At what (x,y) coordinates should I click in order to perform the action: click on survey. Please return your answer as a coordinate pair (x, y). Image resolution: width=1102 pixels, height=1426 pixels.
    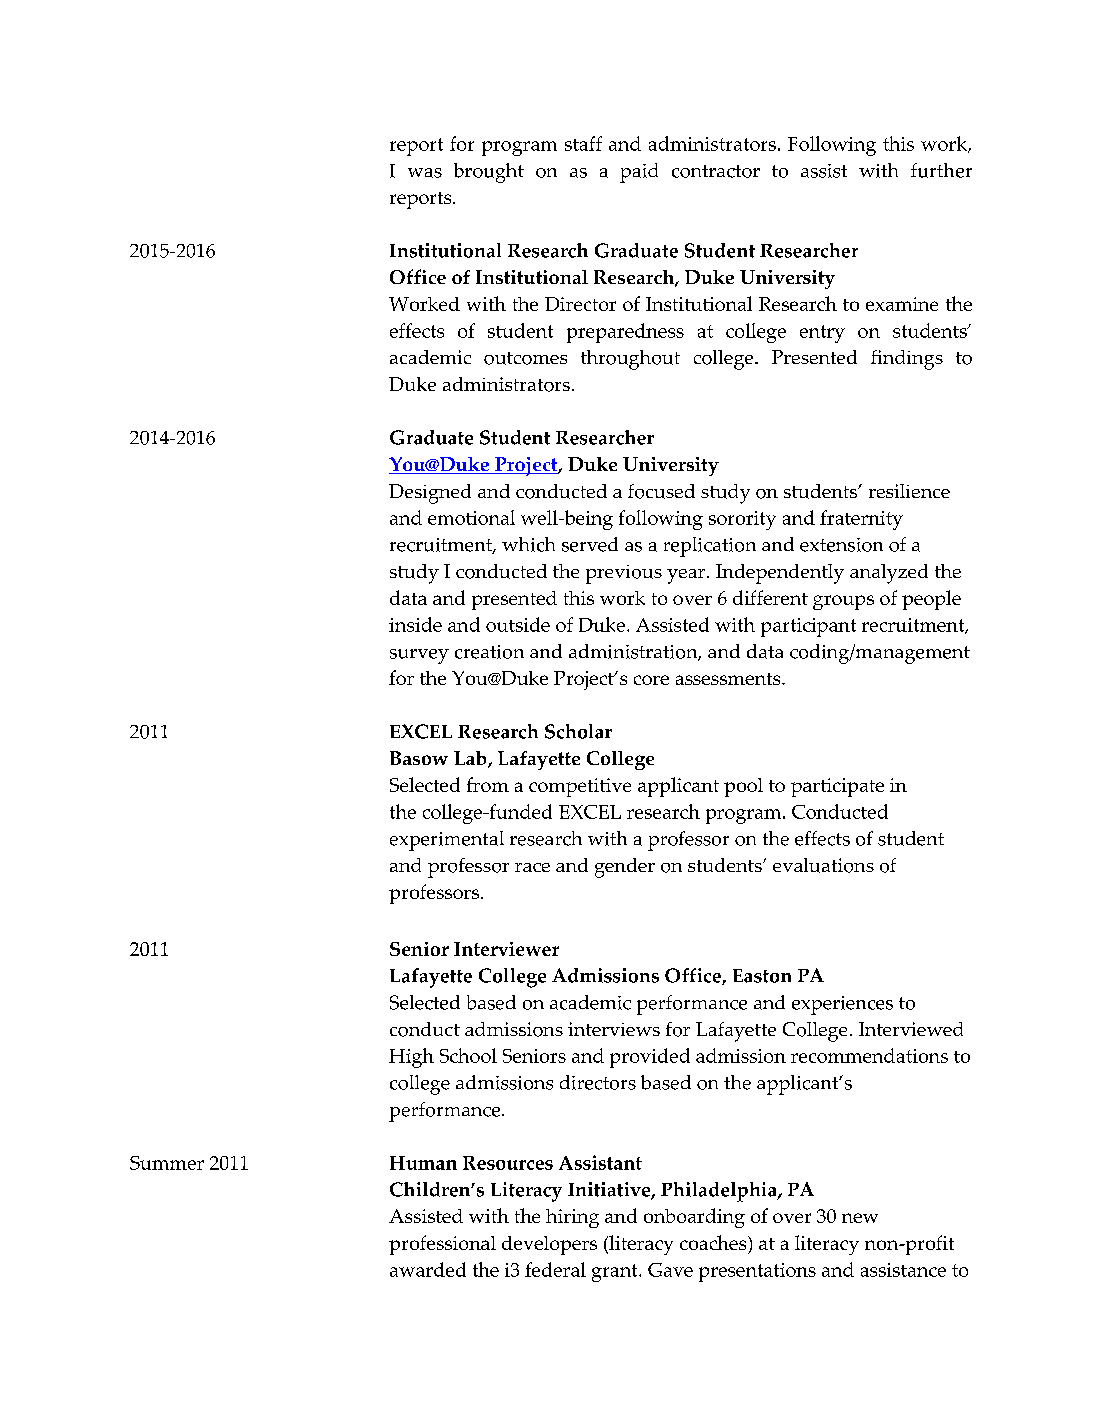
    Looking at the image, I should click on (419, 656).
